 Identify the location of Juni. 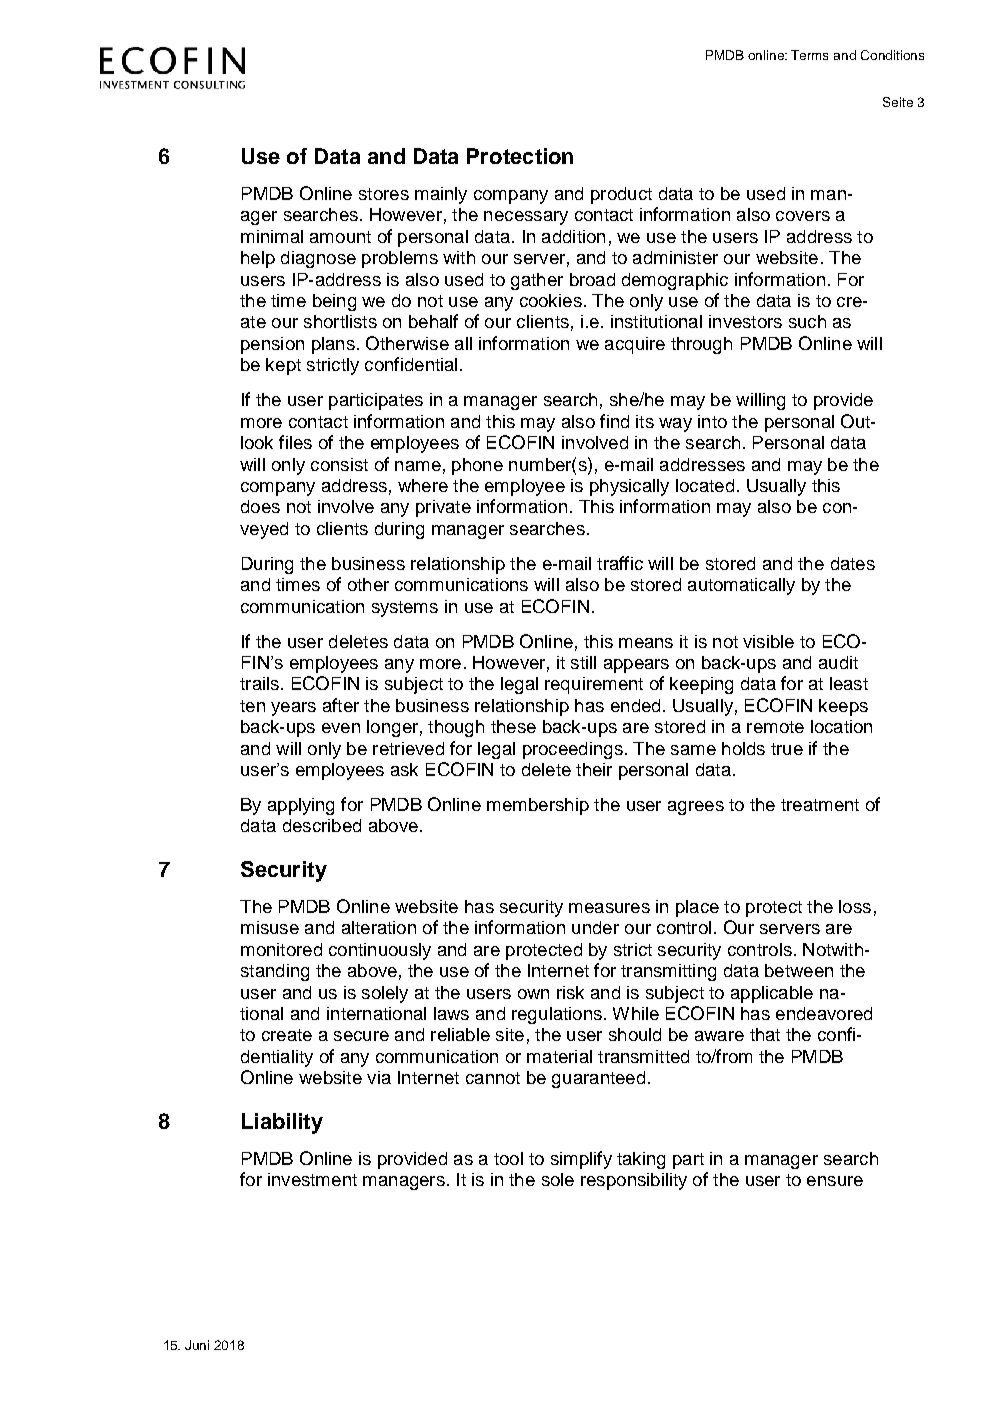
(197, 1345).
